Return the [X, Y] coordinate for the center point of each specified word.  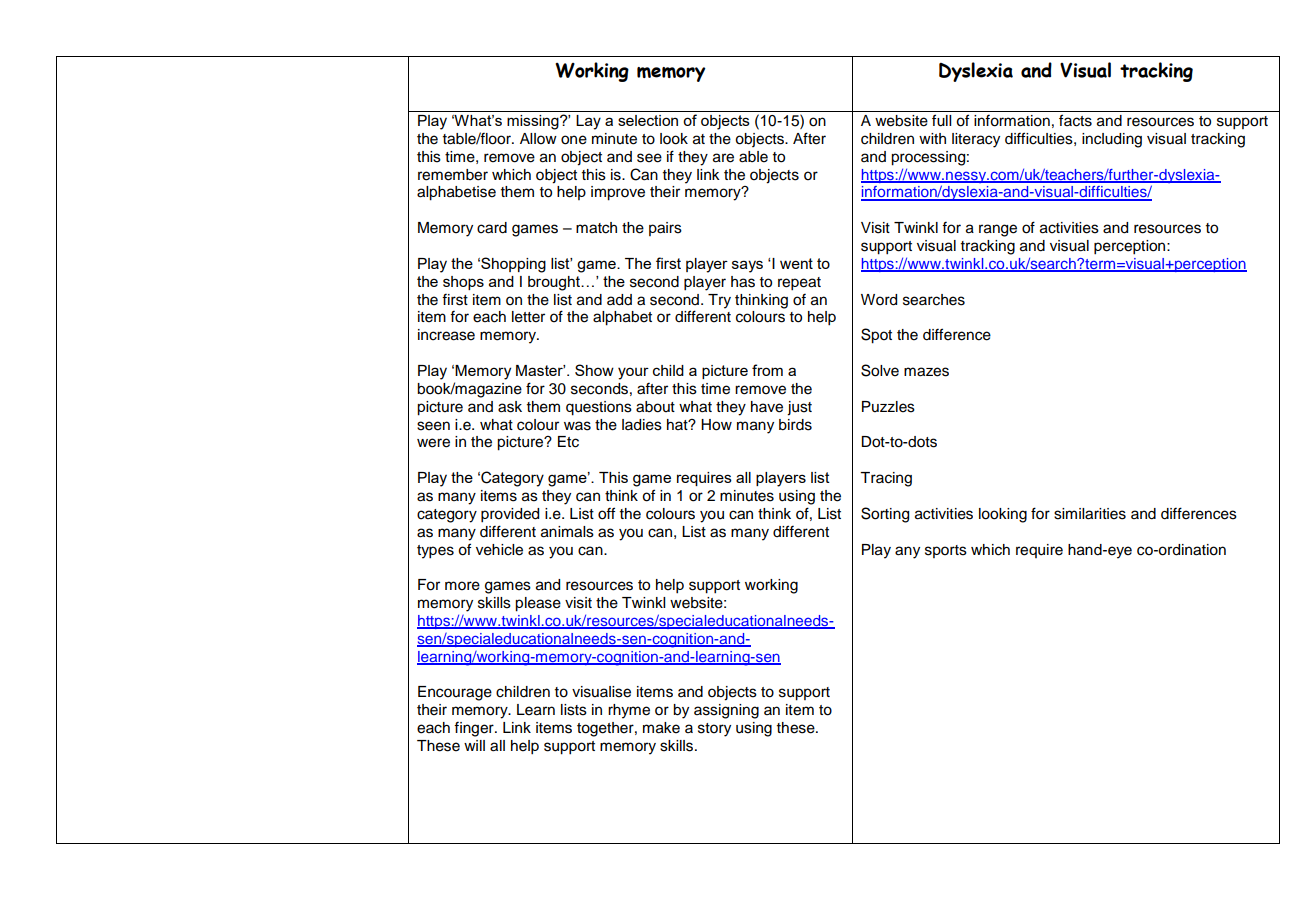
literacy [976, 140]
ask [510, 407]
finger [475, 729]
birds [795, 425]
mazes [926, 372]
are [723, 158]
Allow [538, 139]
